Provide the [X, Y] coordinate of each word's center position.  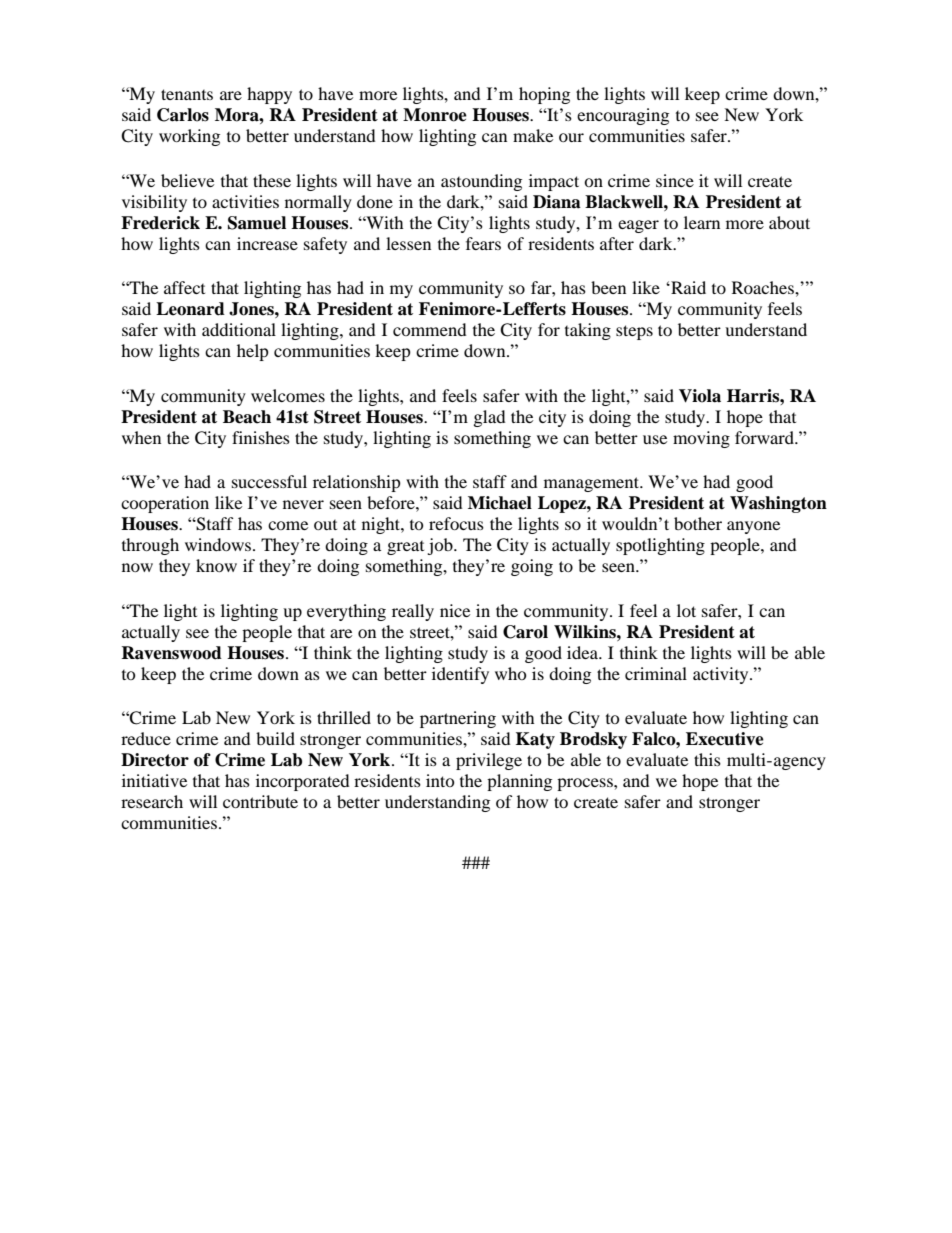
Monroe [435, 115]
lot [686, 610]
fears [483, 243]
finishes [261, 437]
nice [455, 610]
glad [490, 418]
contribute [260, 801]
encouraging [623, 116]
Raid [687, 287]
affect [184, 287]
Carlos [183, 115]
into [440, 780]
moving [701, 439]
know [216, 565]
